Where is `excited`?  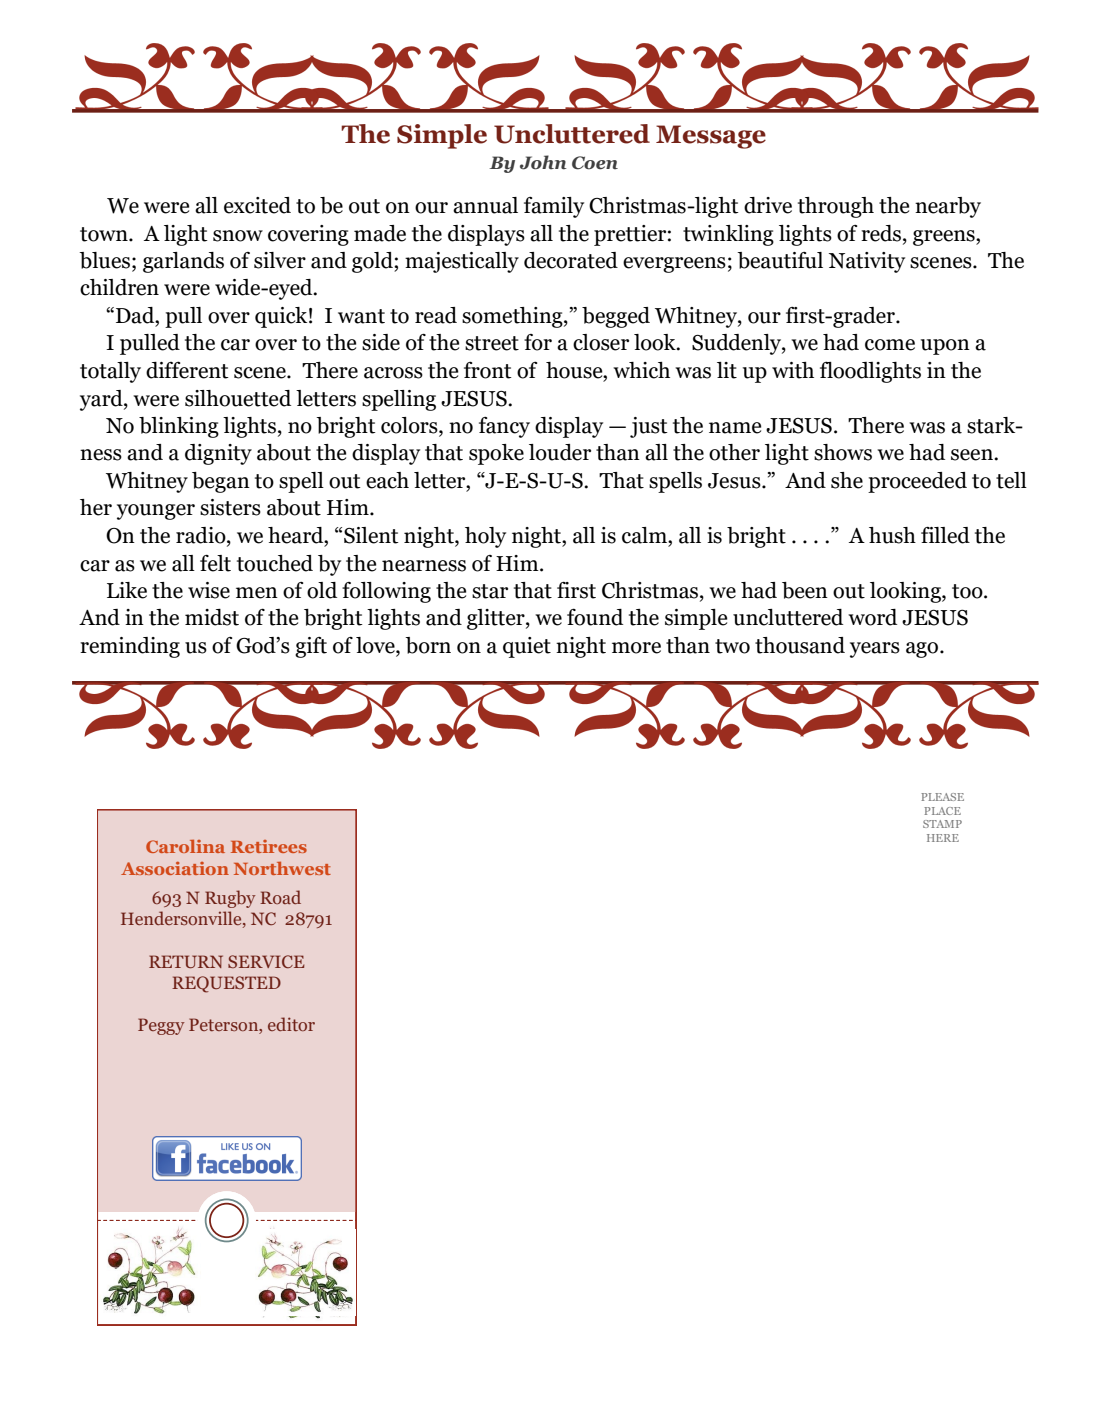 excited is located at coordinates (257, 205).
